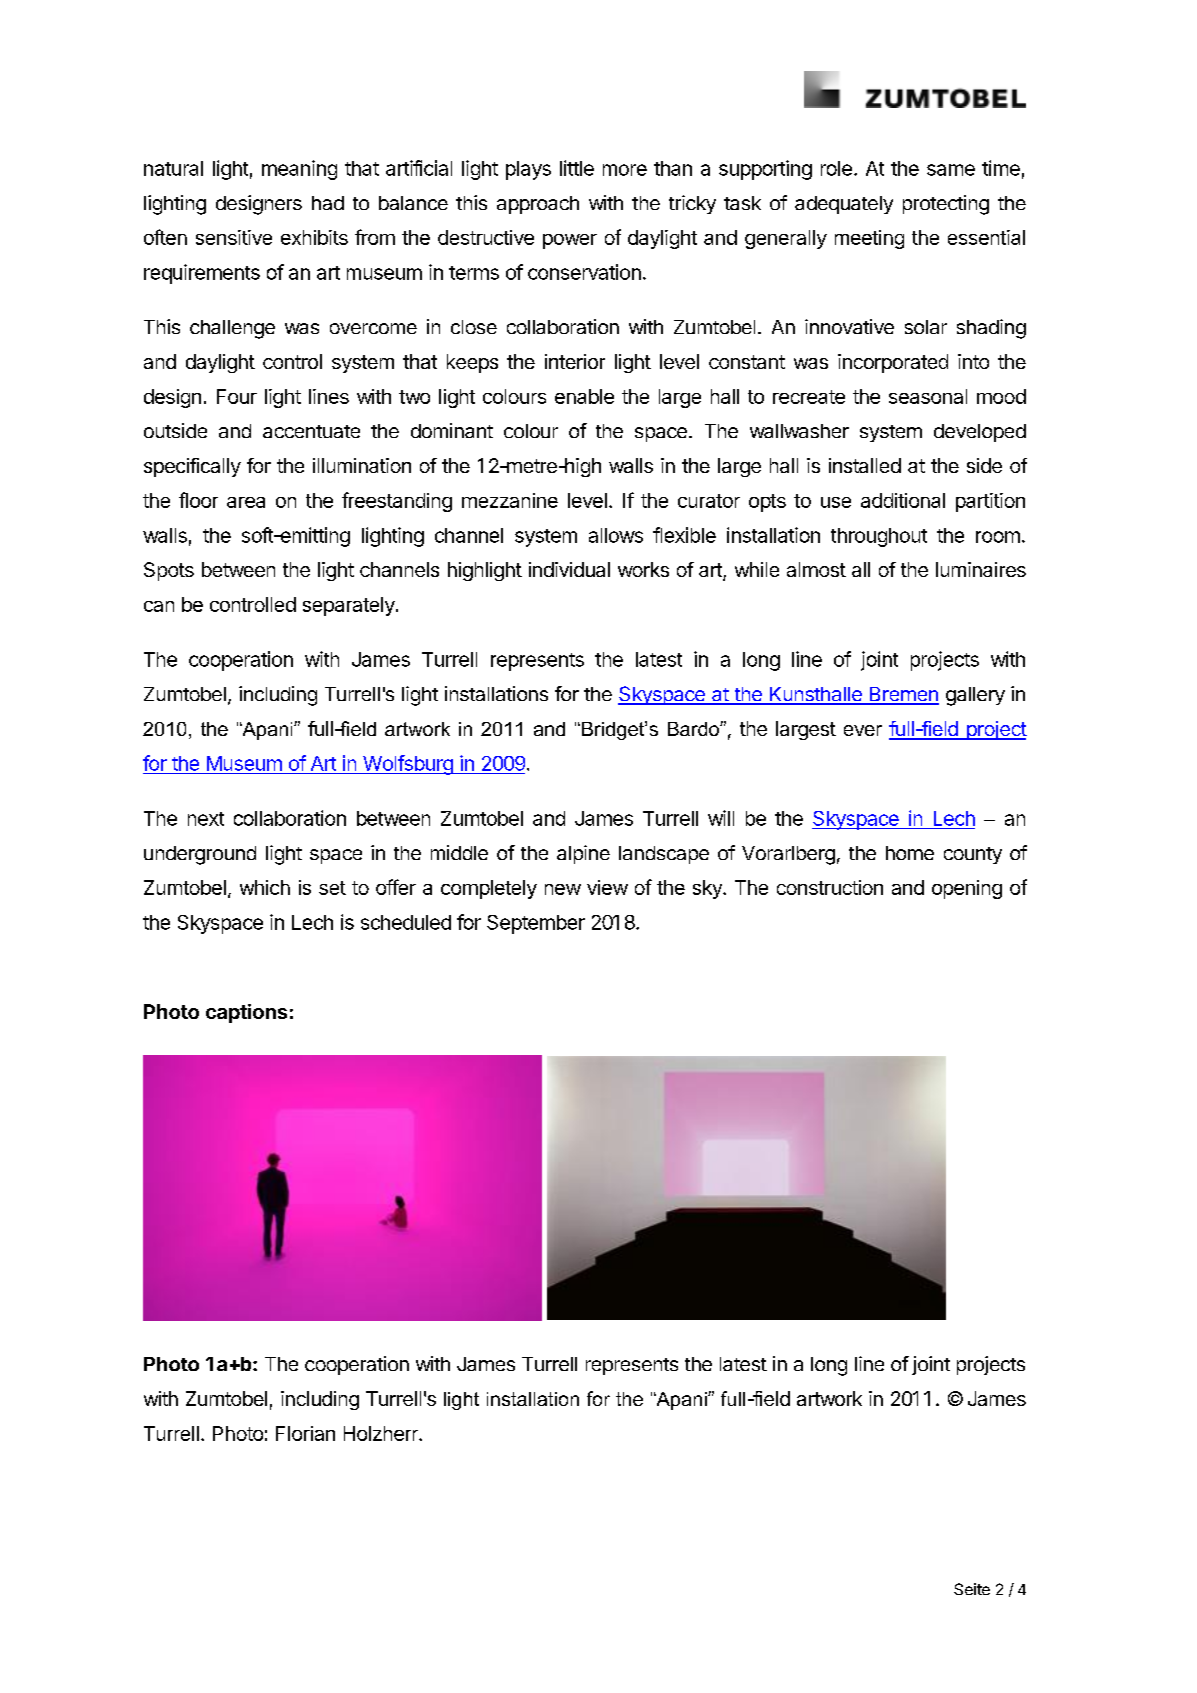 The height and width of the document is (1693, 1197). I want to click on September, so click(536, 924).
